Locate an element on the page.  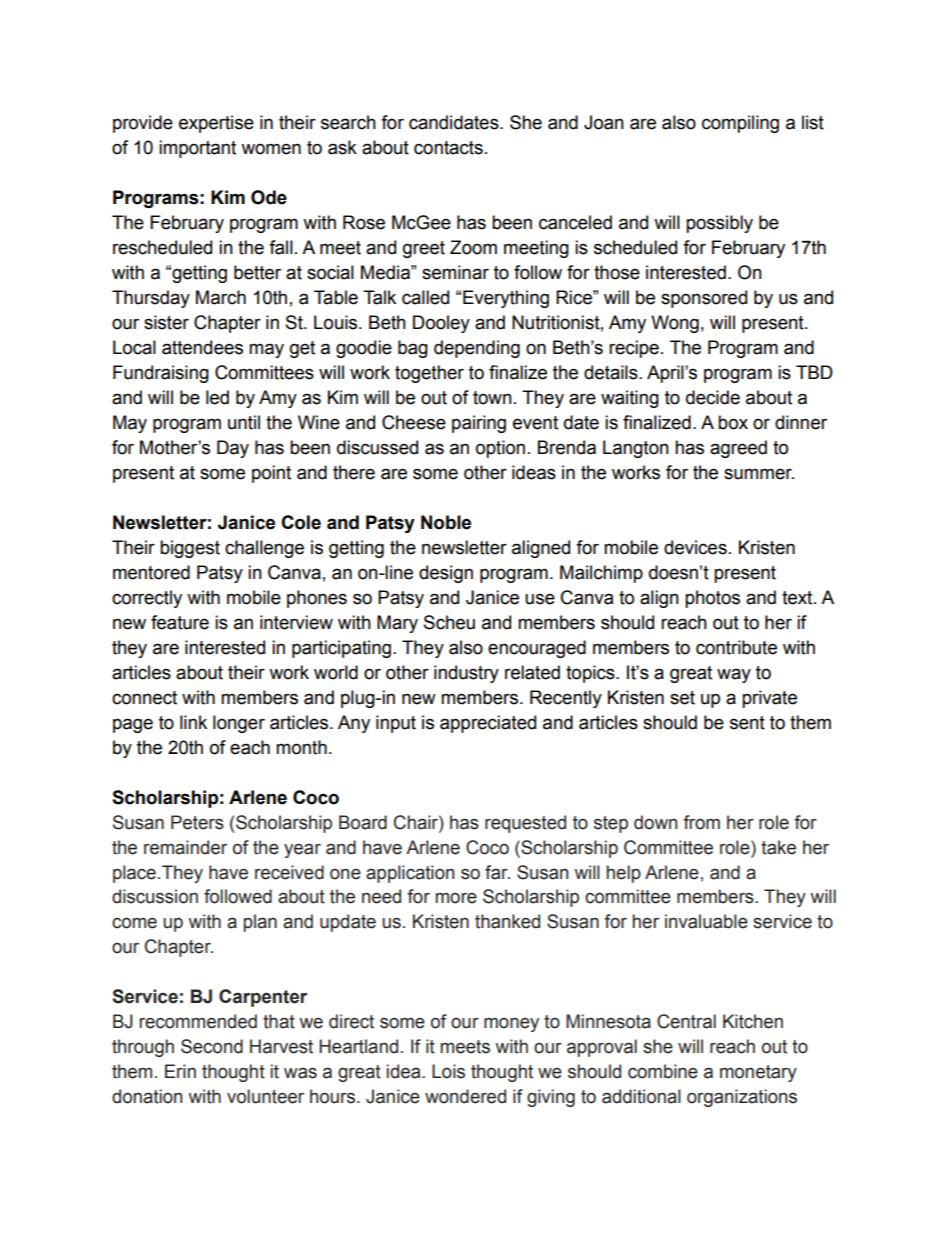
feature is located at coordinates (180, 622).
